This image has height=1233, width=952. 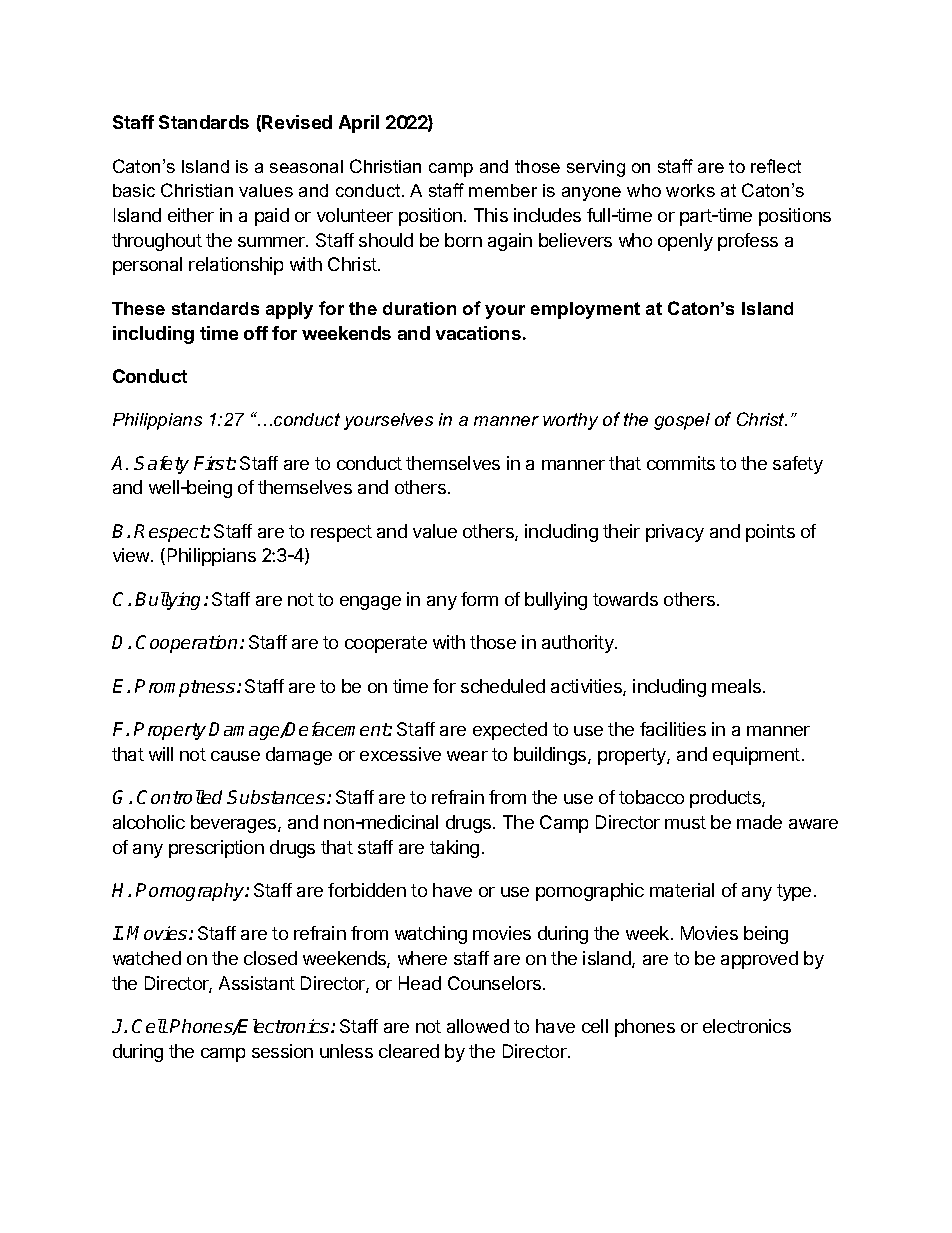 What do you see at coordinates (478, 1026) in the image?
I see `allowed` at bounding box center [478, 1026].
